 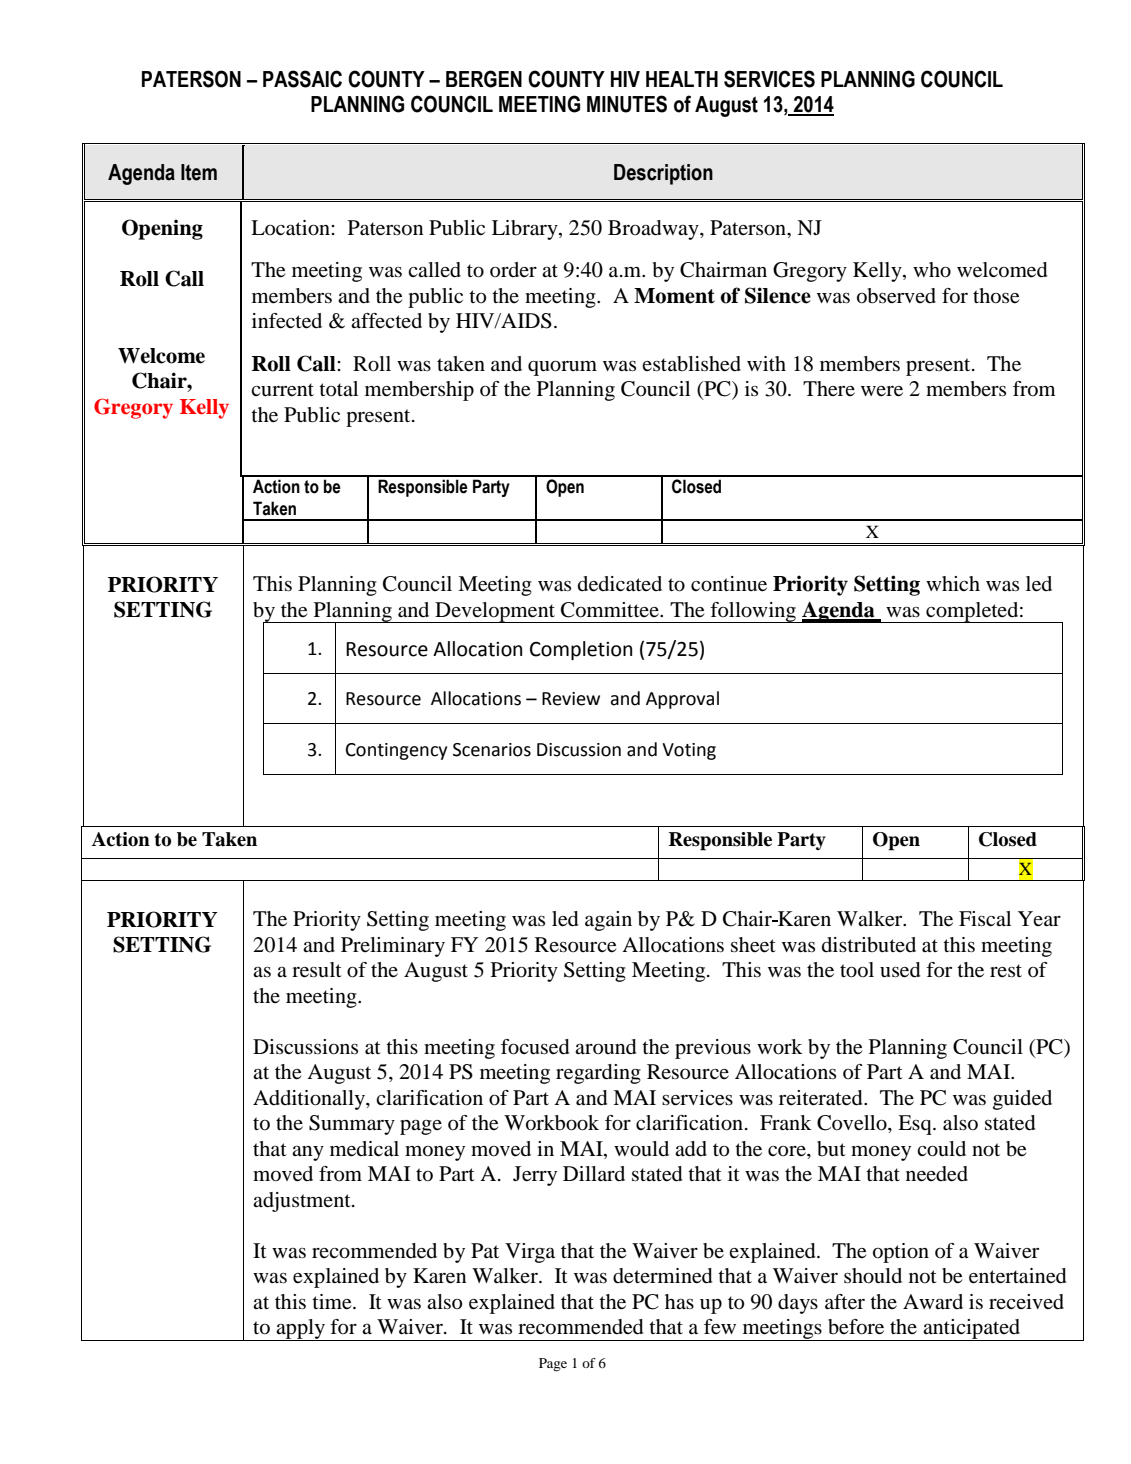 I want to click on Review, so click(x=571, y=699).
